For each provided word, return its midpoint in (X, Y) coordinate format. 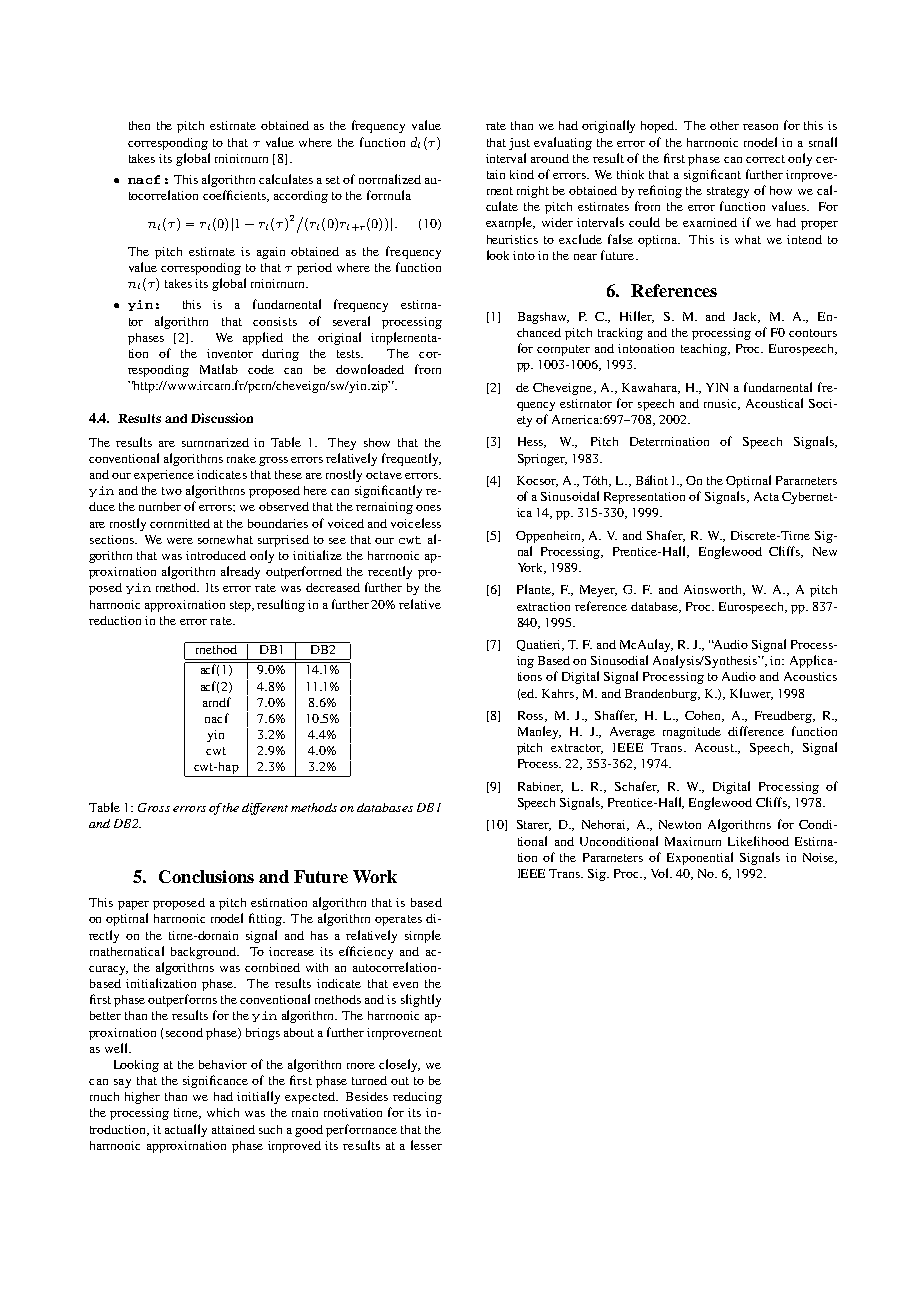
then (139, 125)
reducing (417, 1098)
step (241, 606)
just (519, 144)
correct (765, 159)
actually (186, 1130)
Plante (535, 590)
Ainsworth (714, 590)
